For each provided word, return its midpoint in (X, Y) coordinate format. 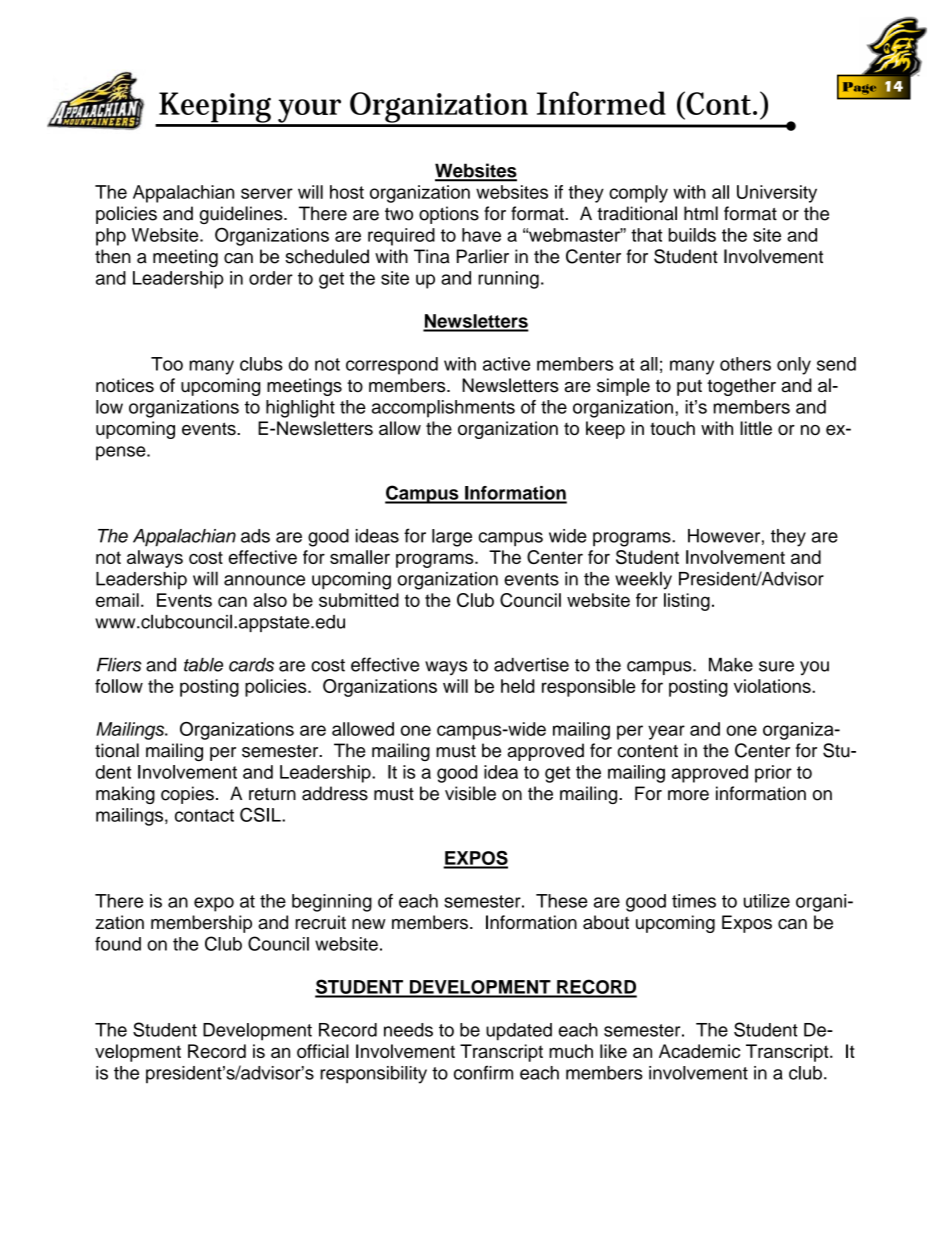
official (323, 1051)
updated (519, 1032)
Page (860, 88)
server (267, 193)
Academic (699, 1051)
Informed (601, 103)
